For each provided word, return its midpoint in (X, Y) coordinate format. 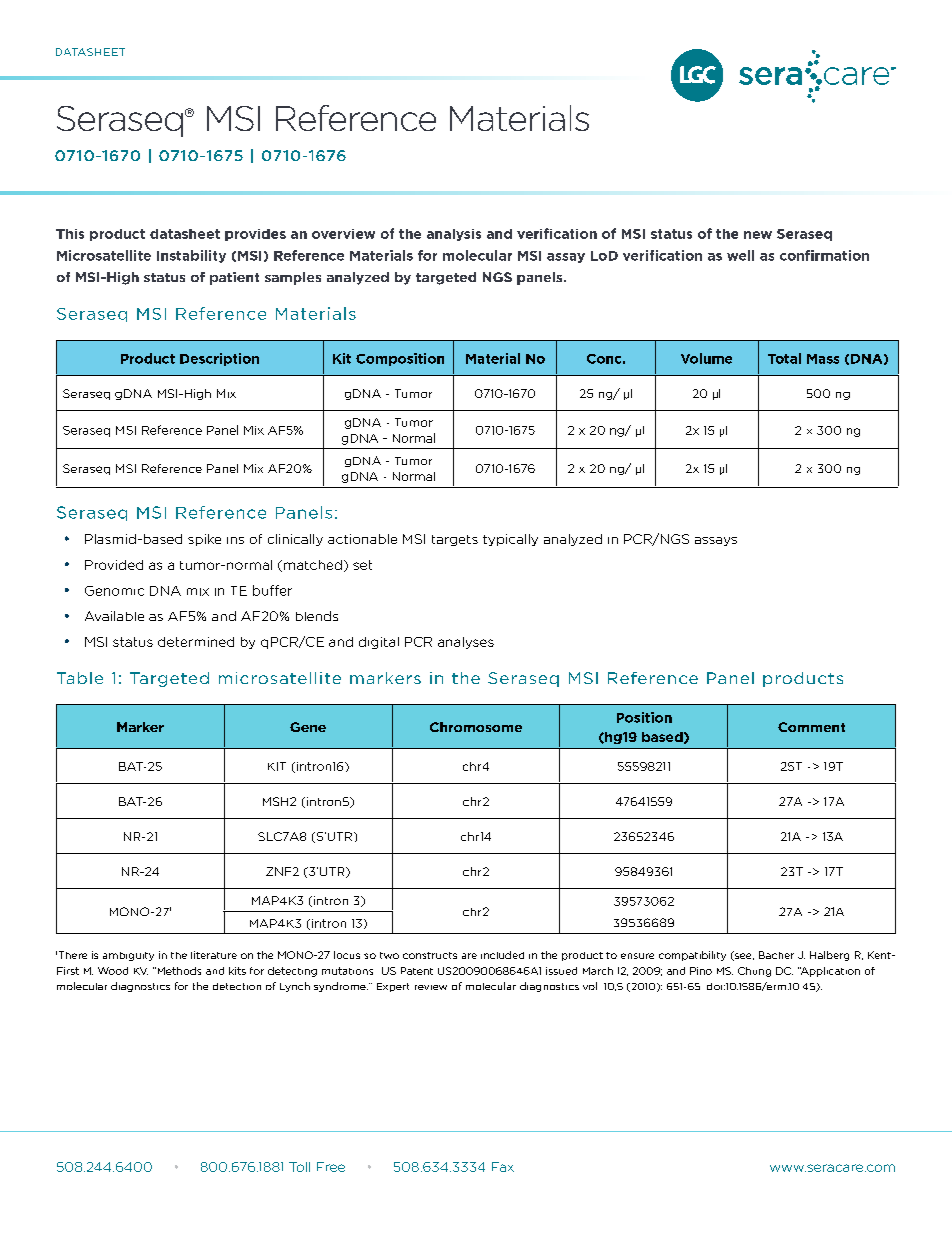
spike (204, 540)
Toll (299, 1167)
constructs (430, 955)
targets (455, 540)
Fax (503, 1167)
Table (80, 678)
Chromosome (476, 727)
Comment (811, 727)
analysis (454, 235)
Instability (191, 256)
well (740, 255)
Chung (754, 972)
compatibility (692, 956)
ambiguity (128, 956)
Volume (706, 358)
